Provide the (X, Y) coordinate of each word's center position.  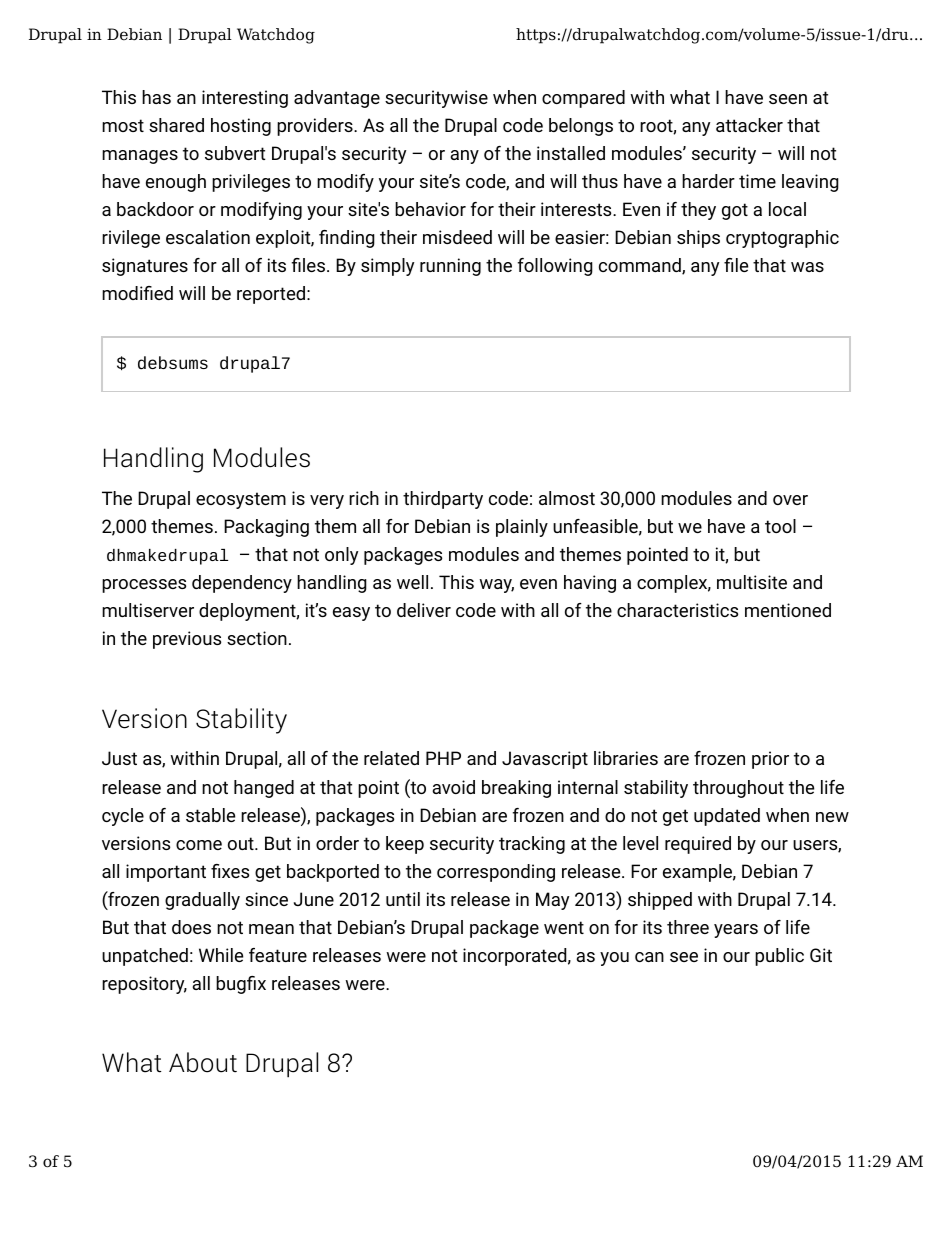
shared (176, 125)
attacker (749, 125)
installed (571, 153)
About (203, 1062)
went (564, 927)
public (779, 957)
